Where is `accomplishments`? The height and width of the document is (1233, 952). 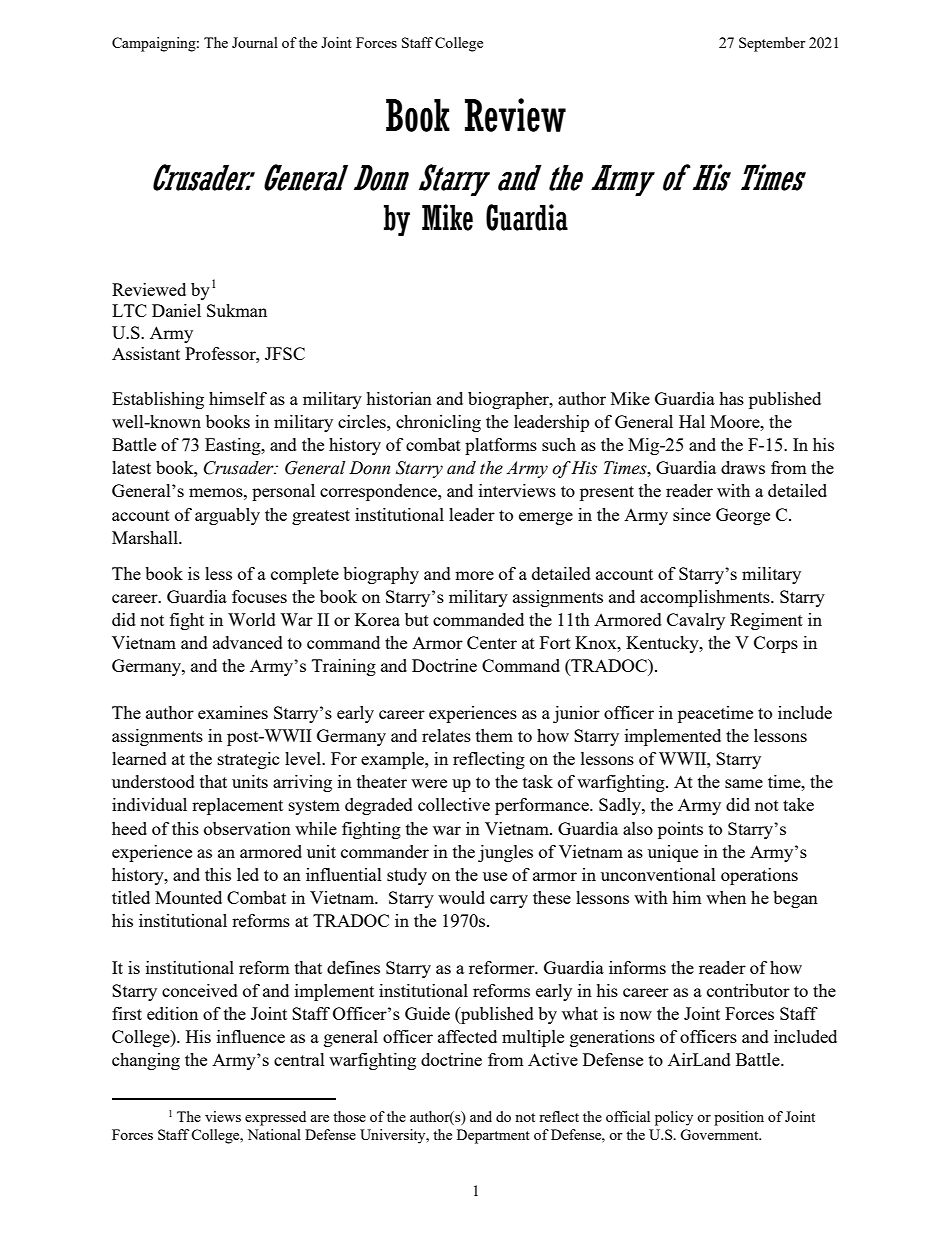
accomplishments is located at coordinates (706, 598).
